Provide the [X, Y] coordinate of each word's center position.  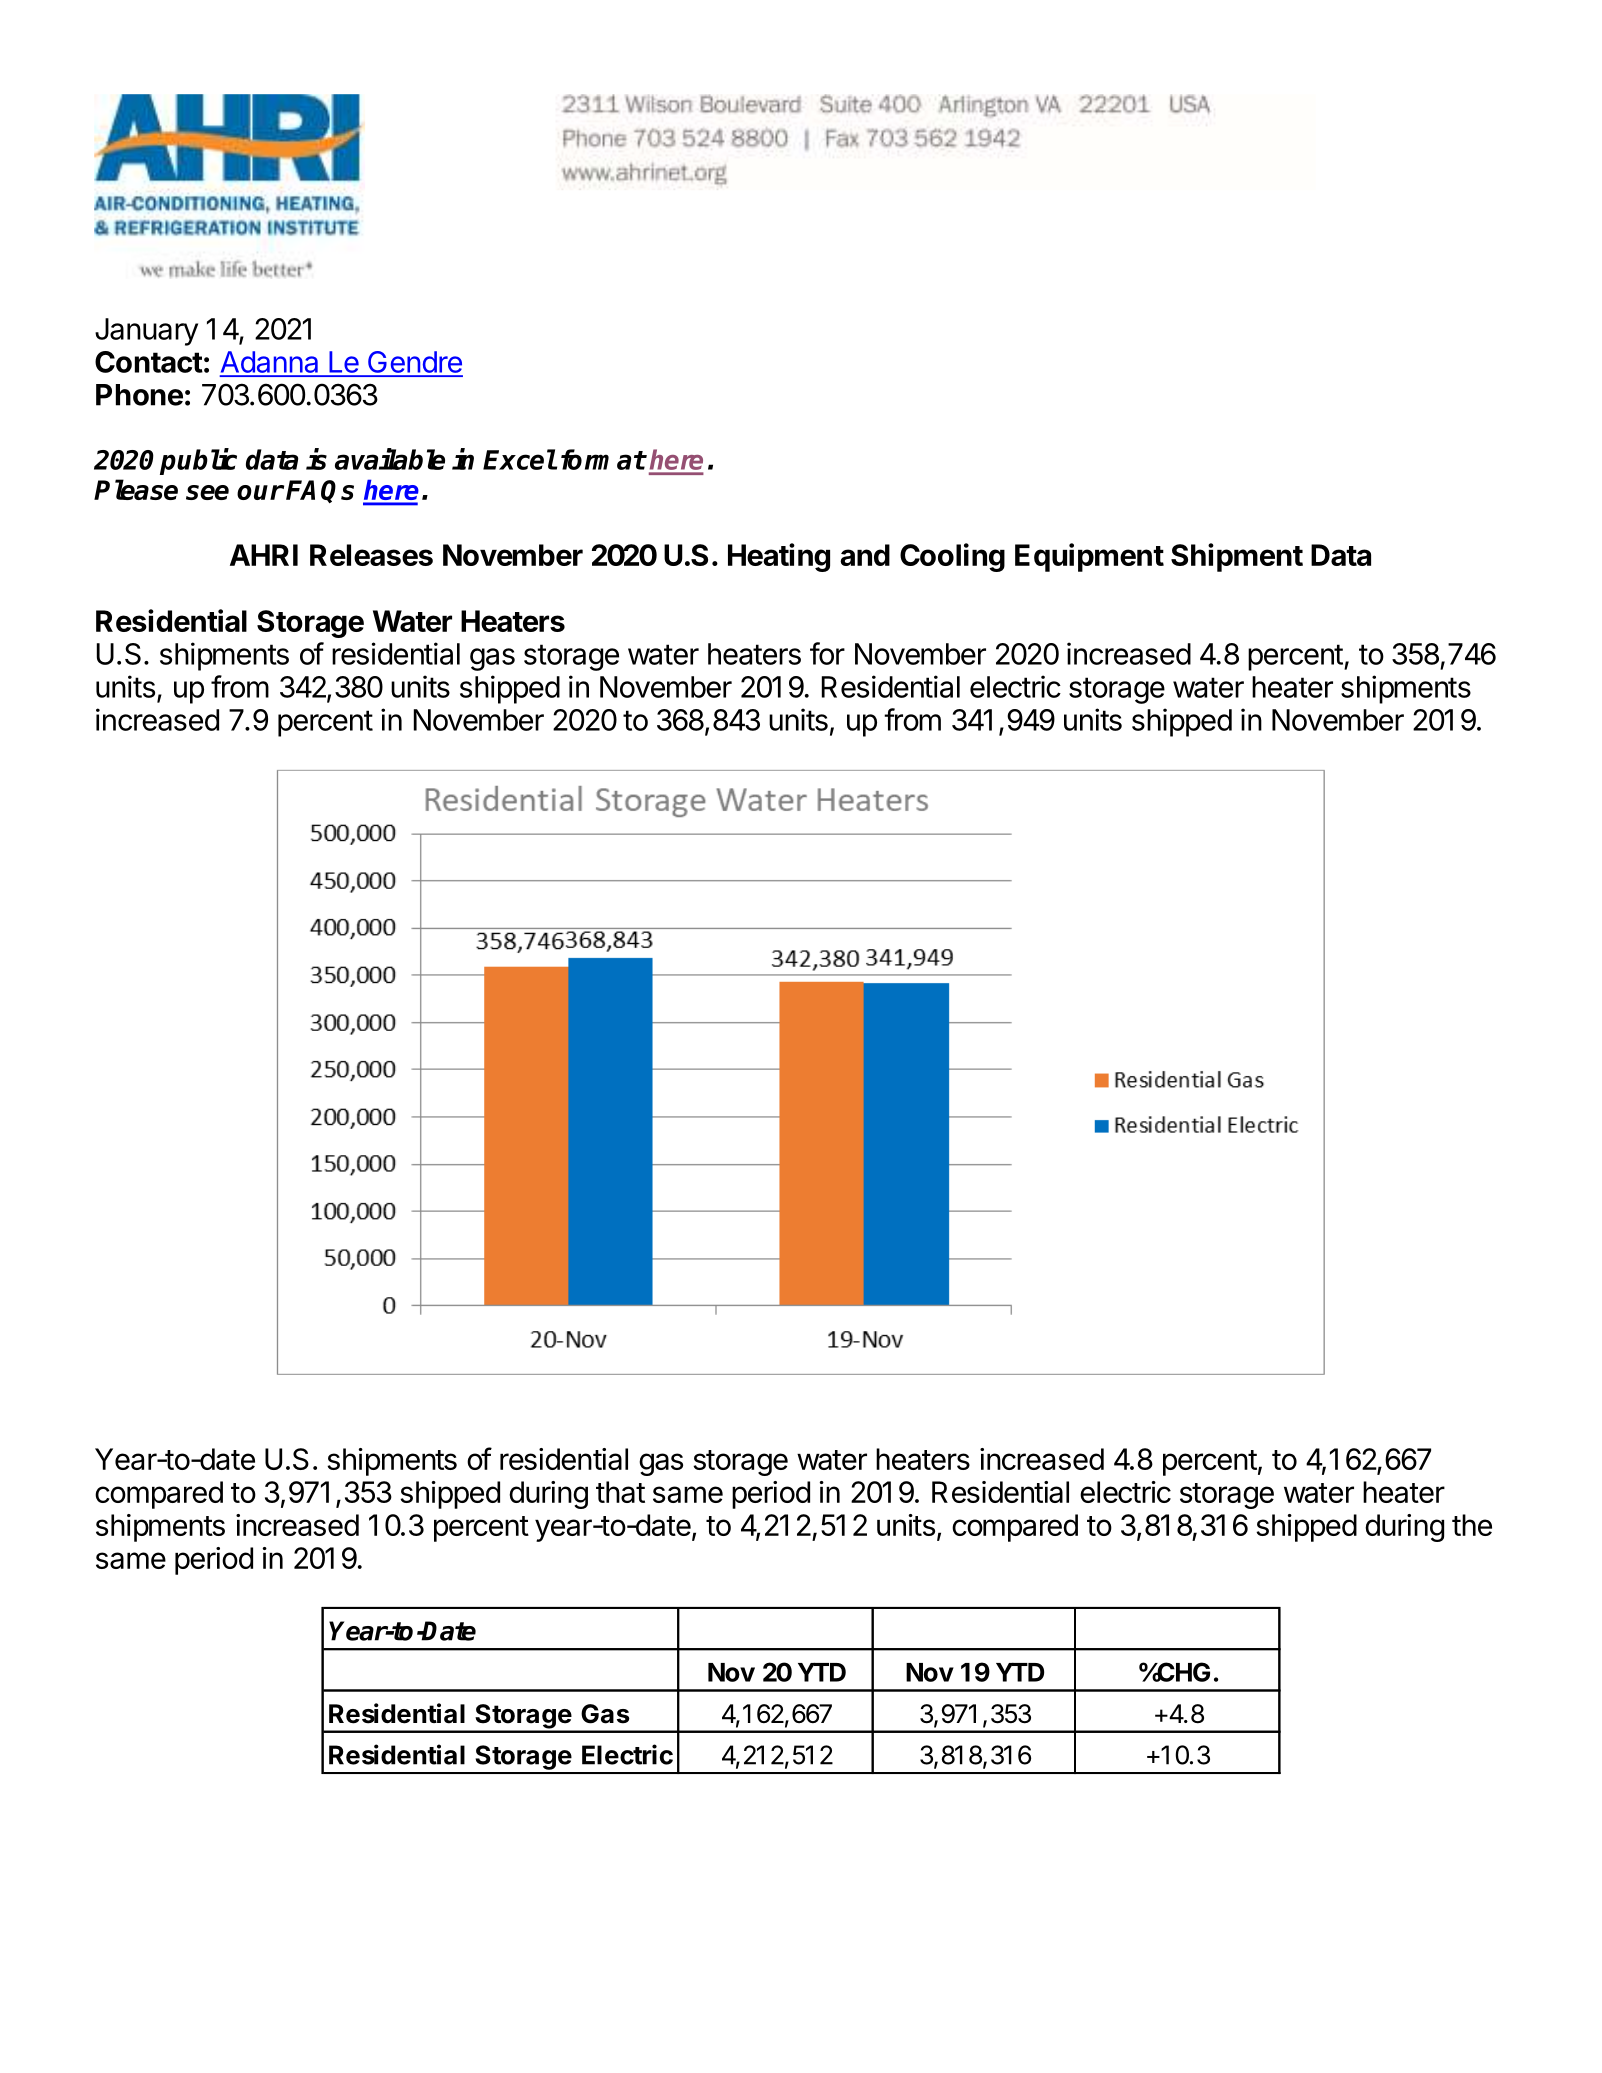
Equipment [1089, 557]
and [865, 555]
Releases [371, 555]
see [207, 492]
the [1472, 1525]
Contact [149, 362]
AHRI [264, 555]
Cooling [952, 557]
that [620, 1492]
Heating [779, 557]
